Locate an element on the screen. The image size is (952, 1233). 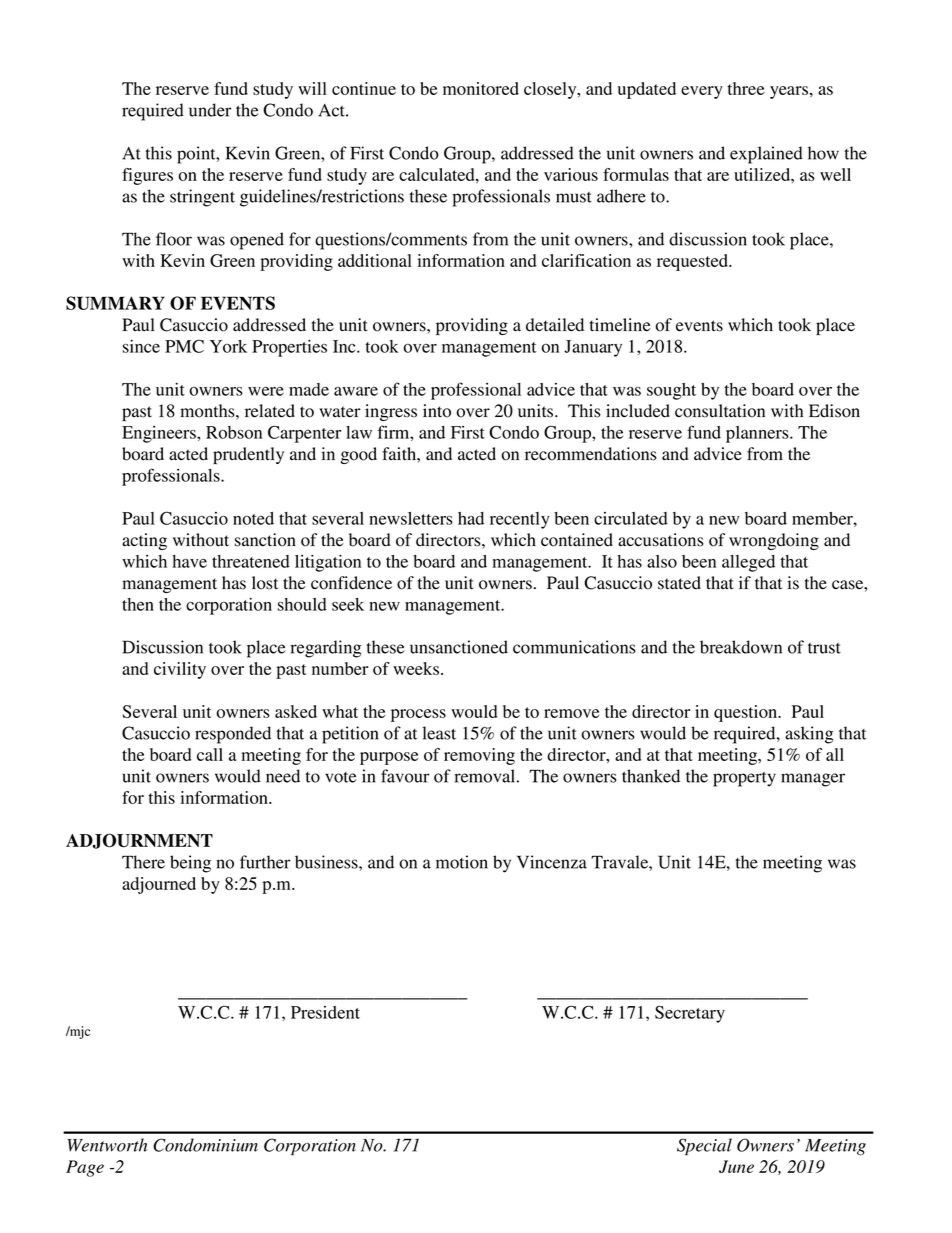
three is located at coordinates (746, 88).
